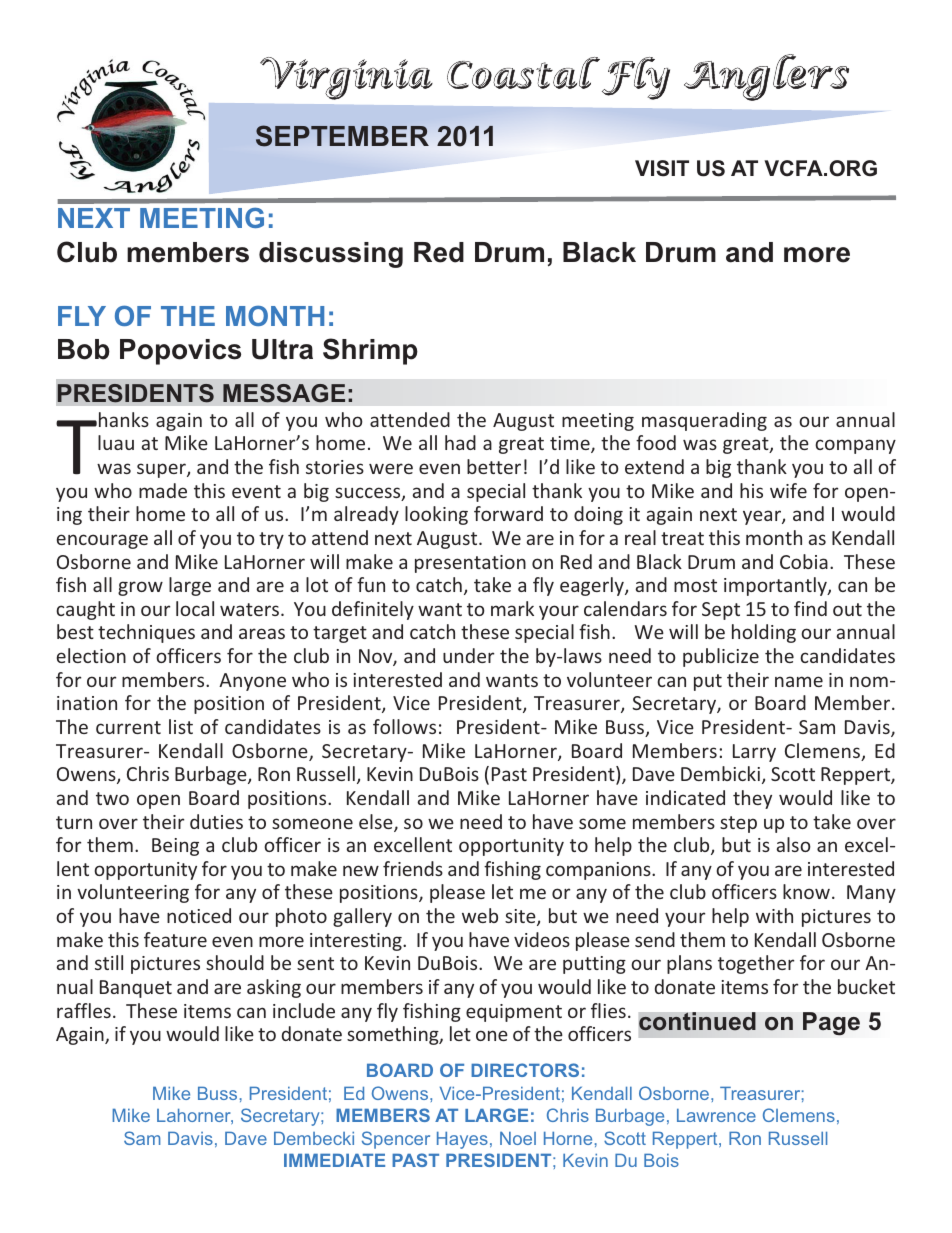  What do you see at coordinates (662, 168) in the screenshot?
I see `VISIT` at bounding box center [662, 168].
